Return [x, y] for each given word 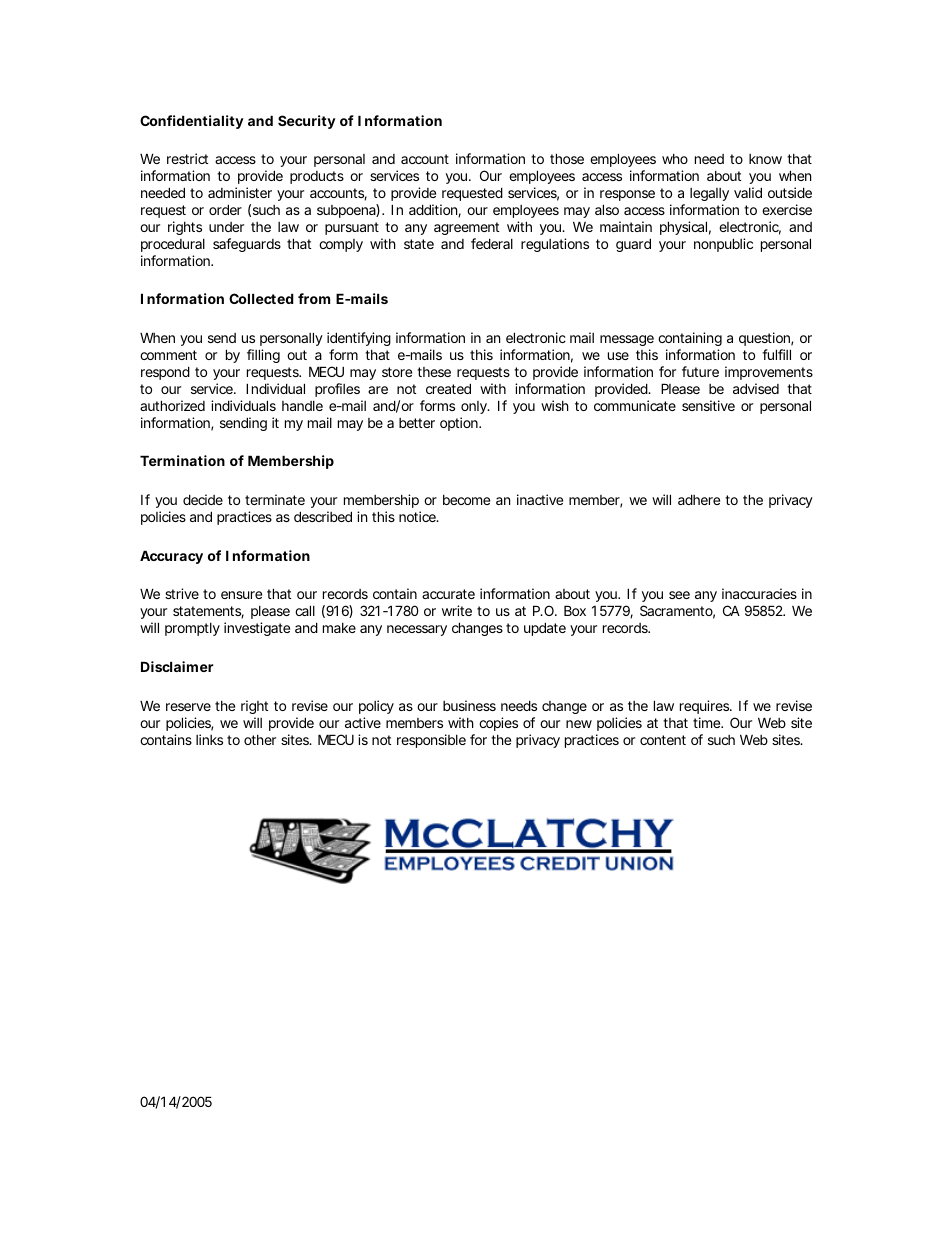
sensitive [708, 405]
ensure [241, 595]
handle [302, 406]
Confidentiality [192, 122]
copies [498, 724]
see [679, 595]
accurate [448, 594]
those [567, 158]
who [675, 159]
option [460, 424]
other [260, 740]
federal [492, 243]
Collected [261, 298]
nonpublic [723, 245]
